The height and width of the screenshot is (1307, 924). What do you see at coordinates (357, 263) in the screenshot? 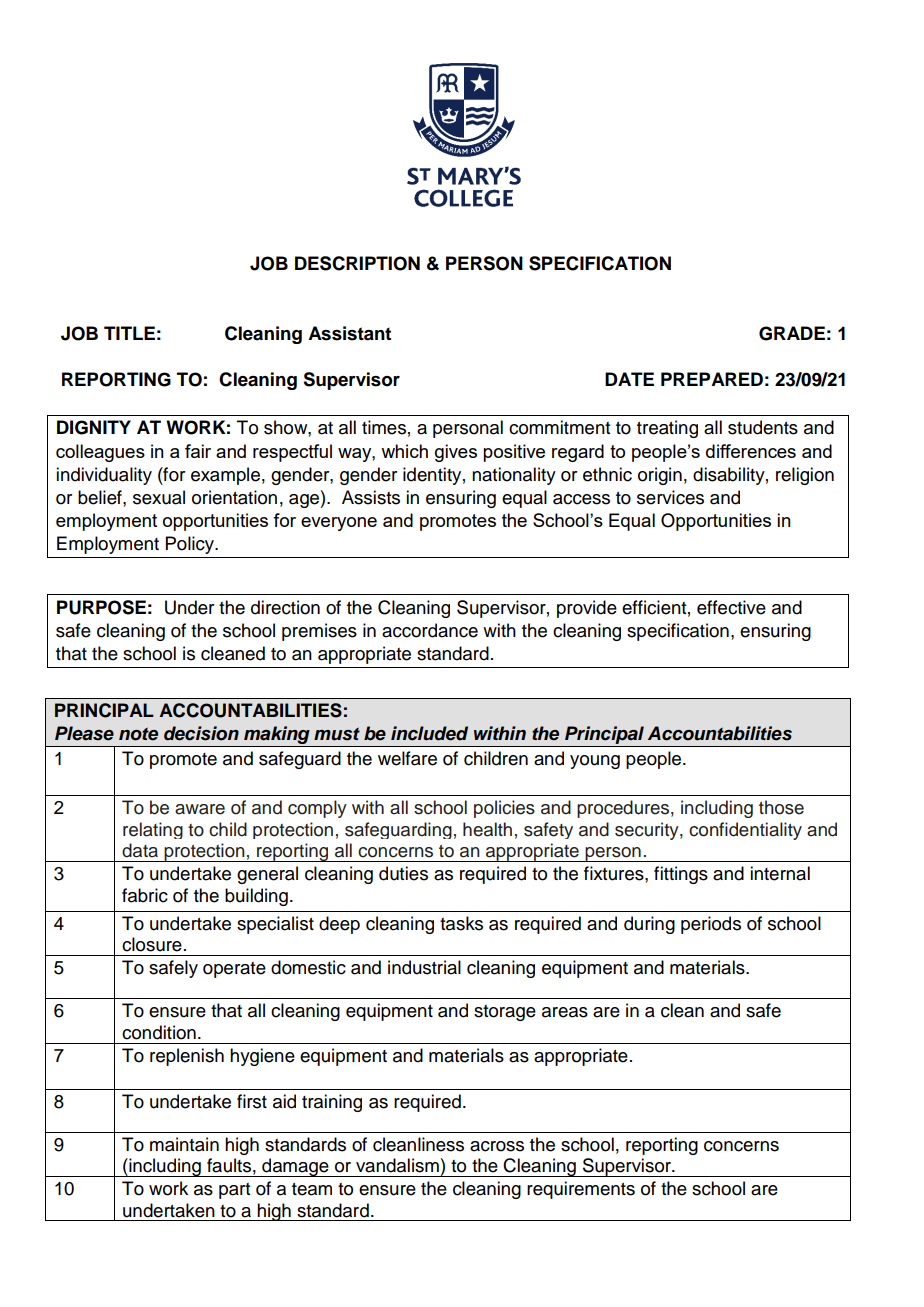
I see `DESCRIPTION` at bounding box center [357, 263].
